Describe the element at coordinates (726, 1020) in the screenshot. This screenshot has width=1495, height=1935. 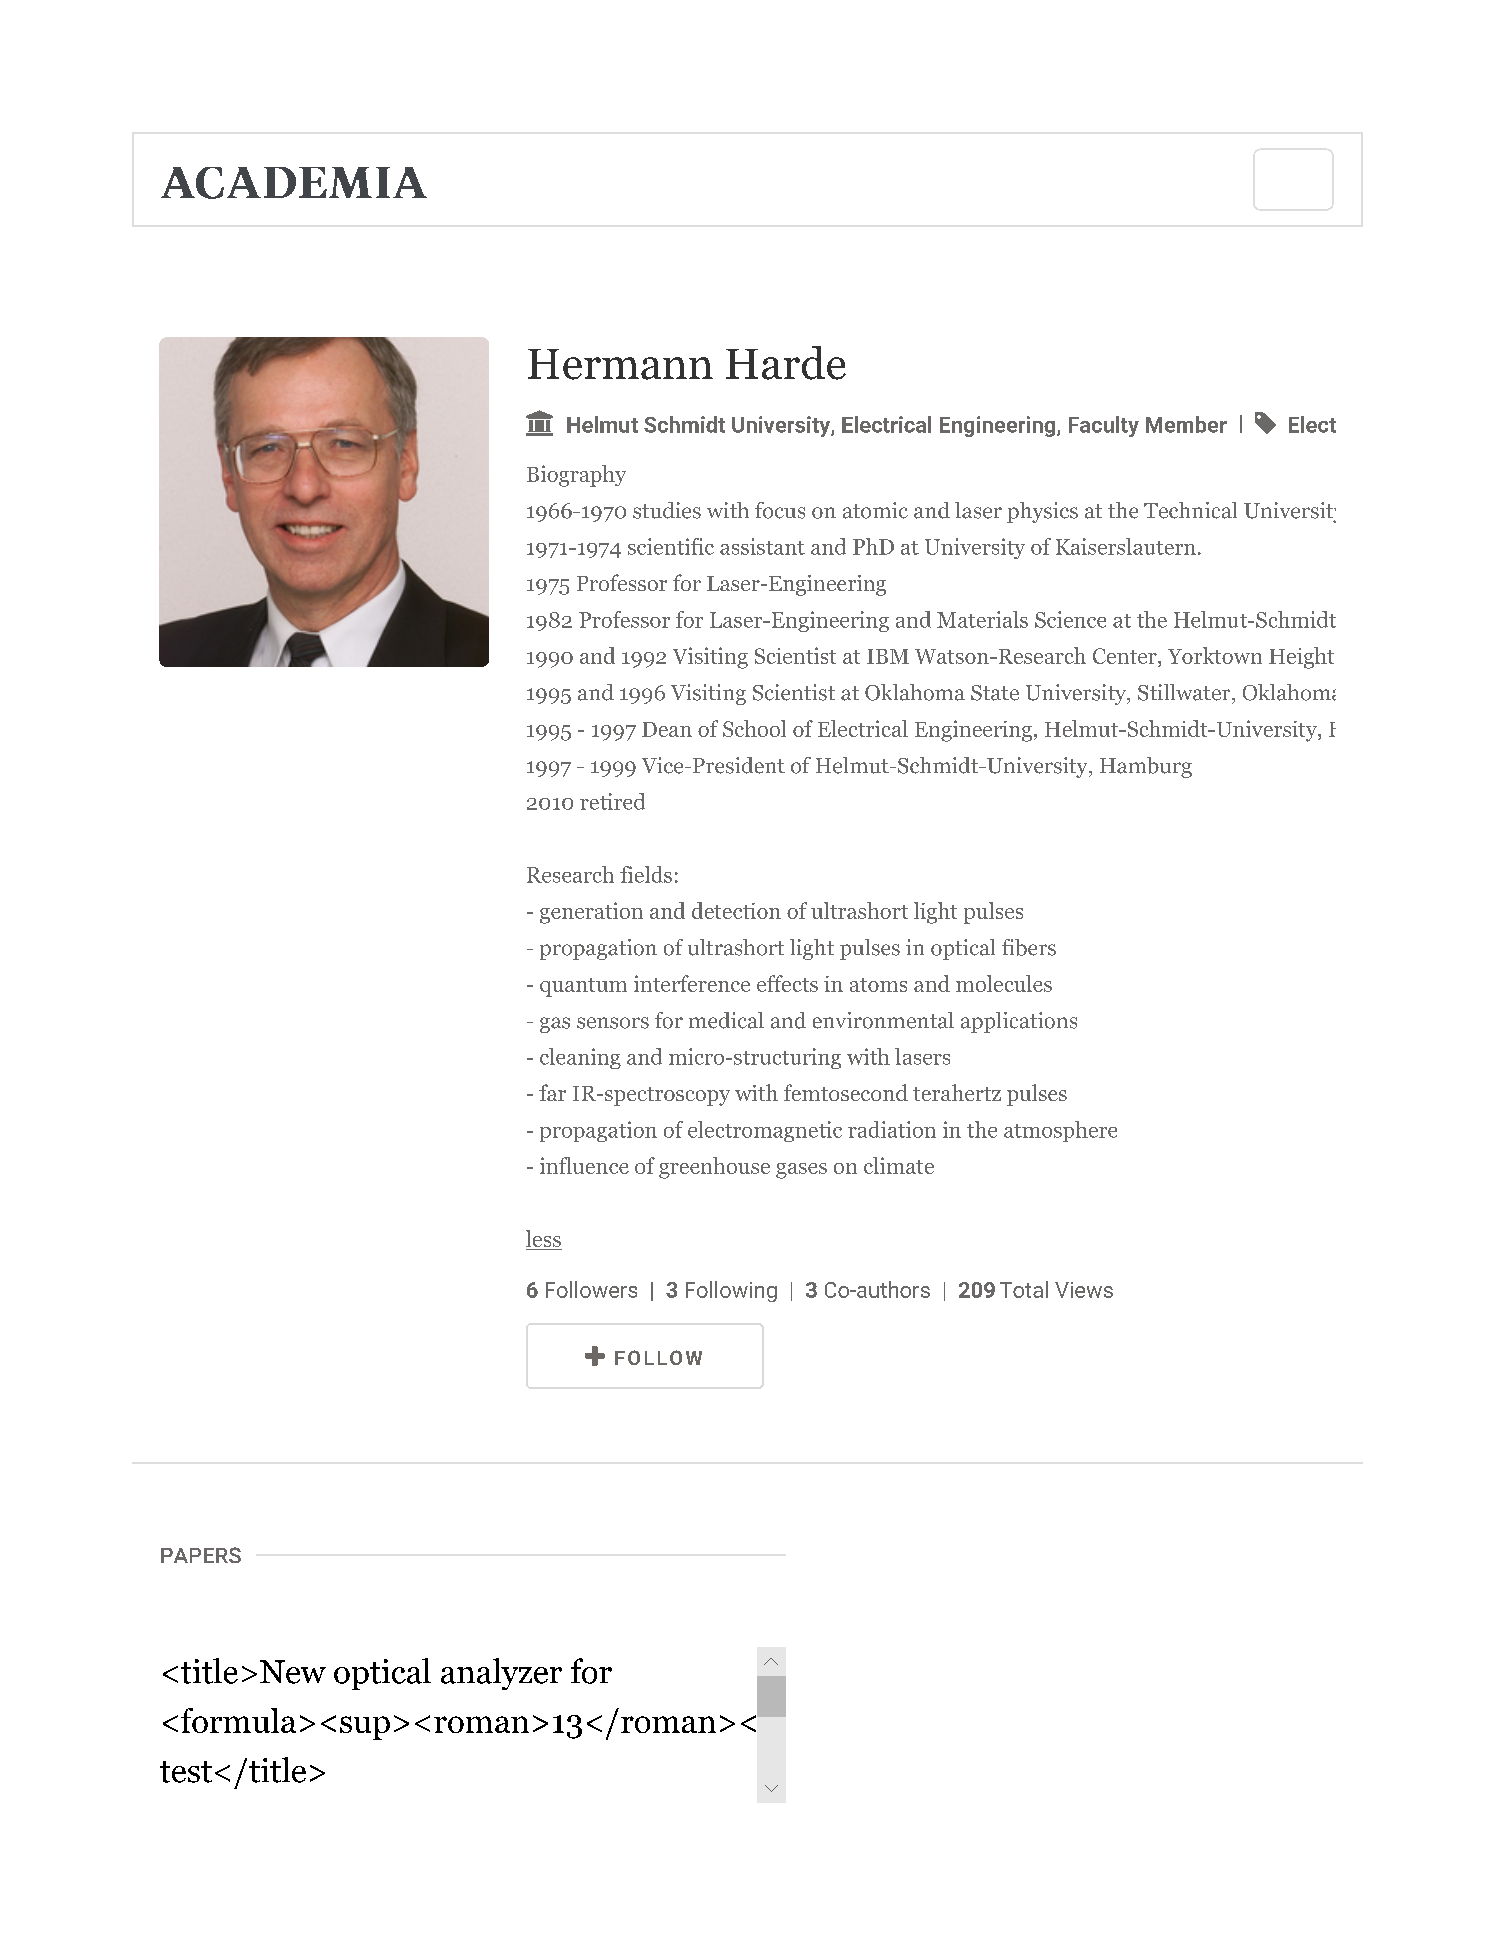
I see `medical` at that location.
